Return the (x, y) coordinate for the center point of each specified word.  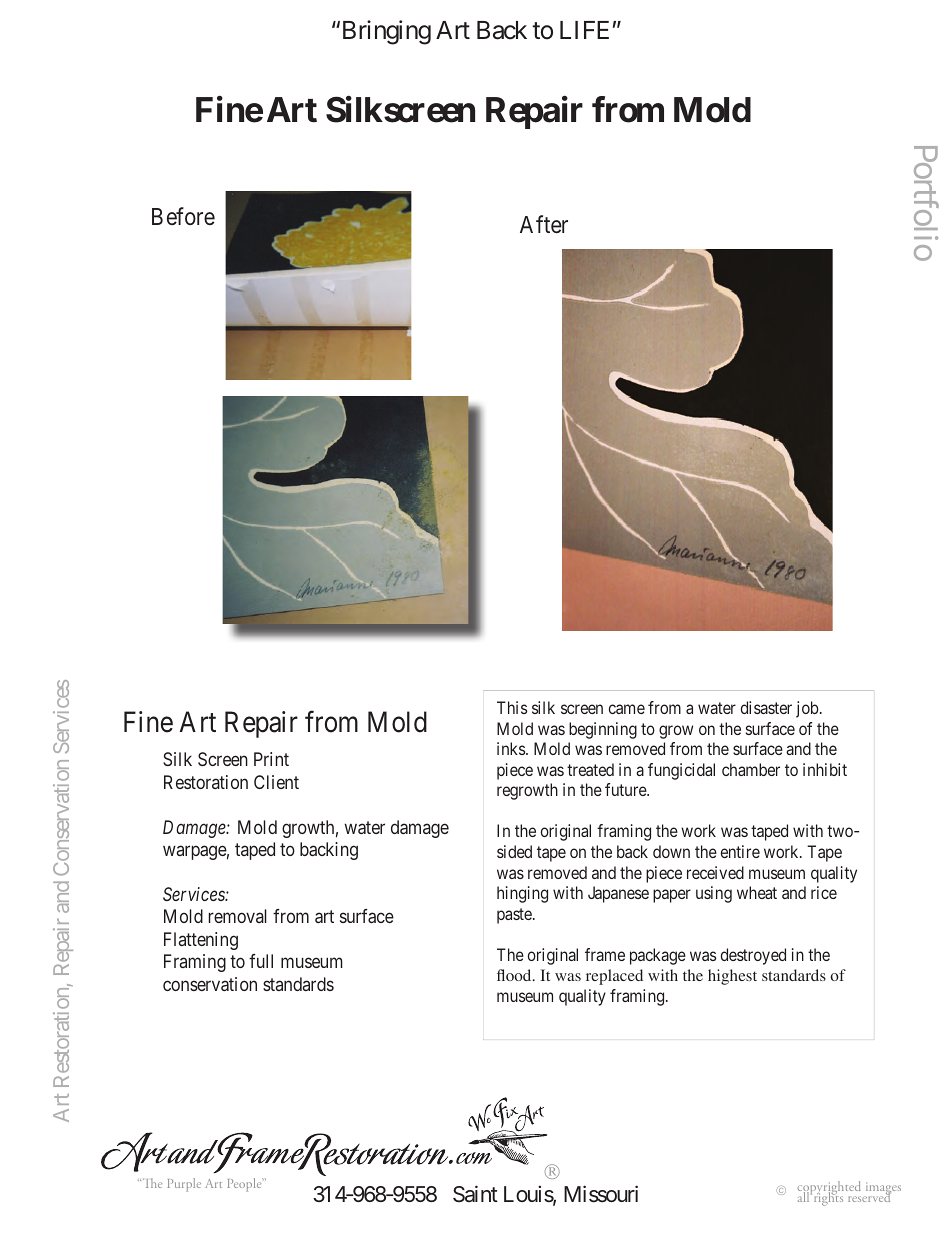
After (544, 224)
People (245, 1185)
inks (512, 748)
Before (183, 216)
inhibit (825, 769)
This (512, 707)
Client (276, 782)
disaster (766, 707)
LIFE (584, 30)
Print (271, 759)
